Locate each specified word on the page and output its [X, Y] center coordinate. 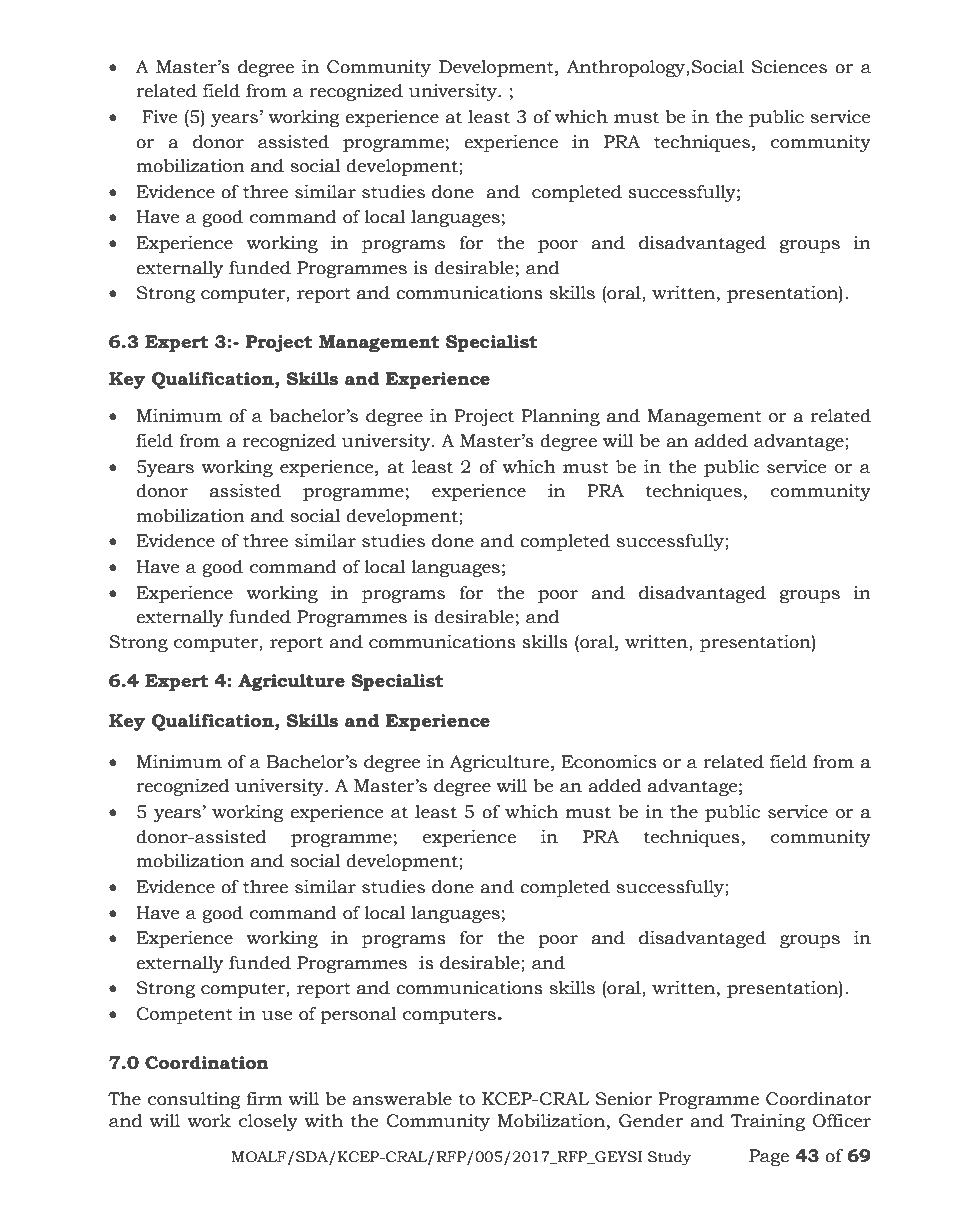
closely [268, 1122]
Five [159, 117]
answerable [402, 1099]
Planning [560, 417]
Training [768, 1122]
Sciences [789, 67]
